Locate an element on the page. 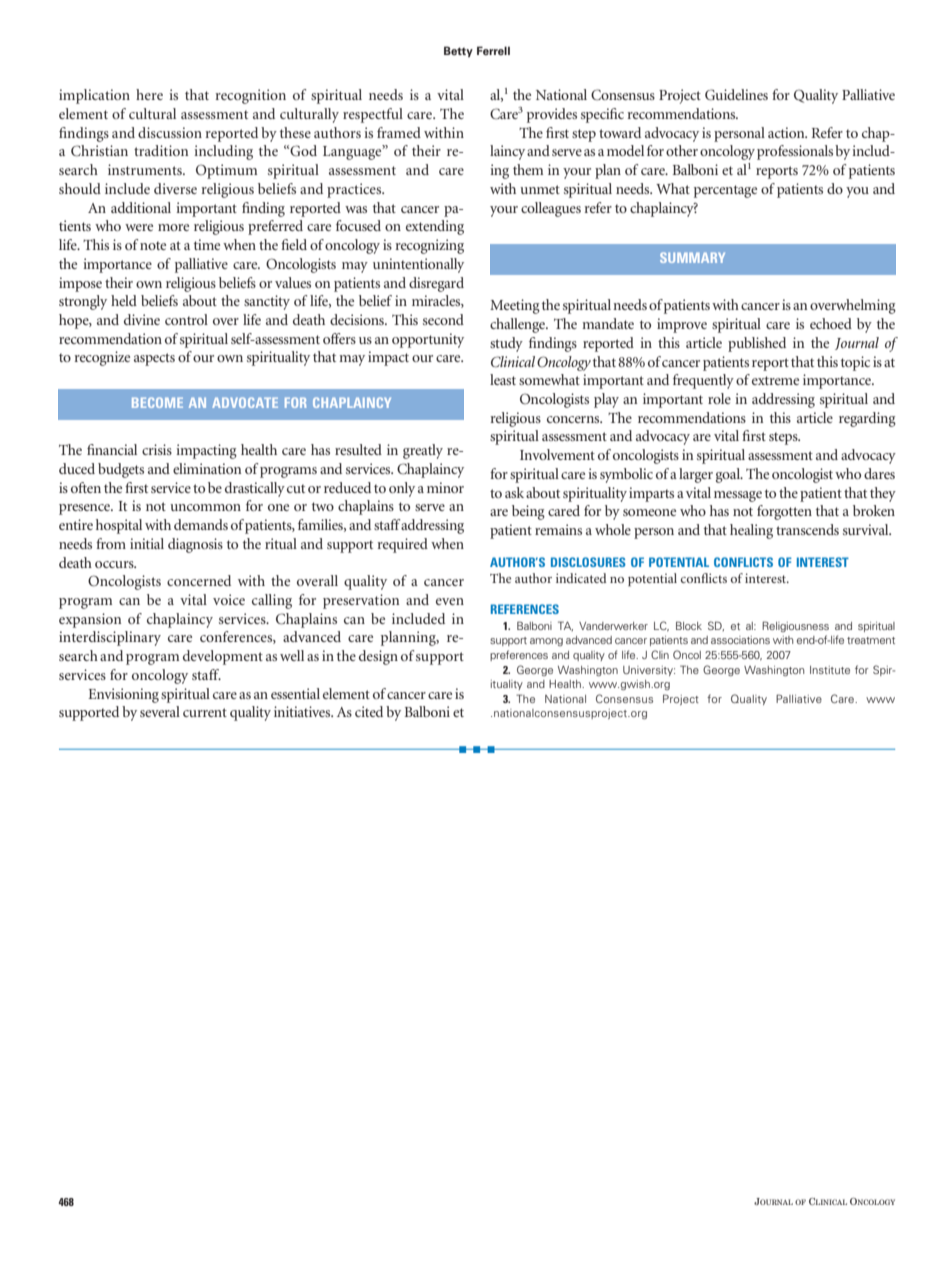  cited is located at coordinates (369, 711).
